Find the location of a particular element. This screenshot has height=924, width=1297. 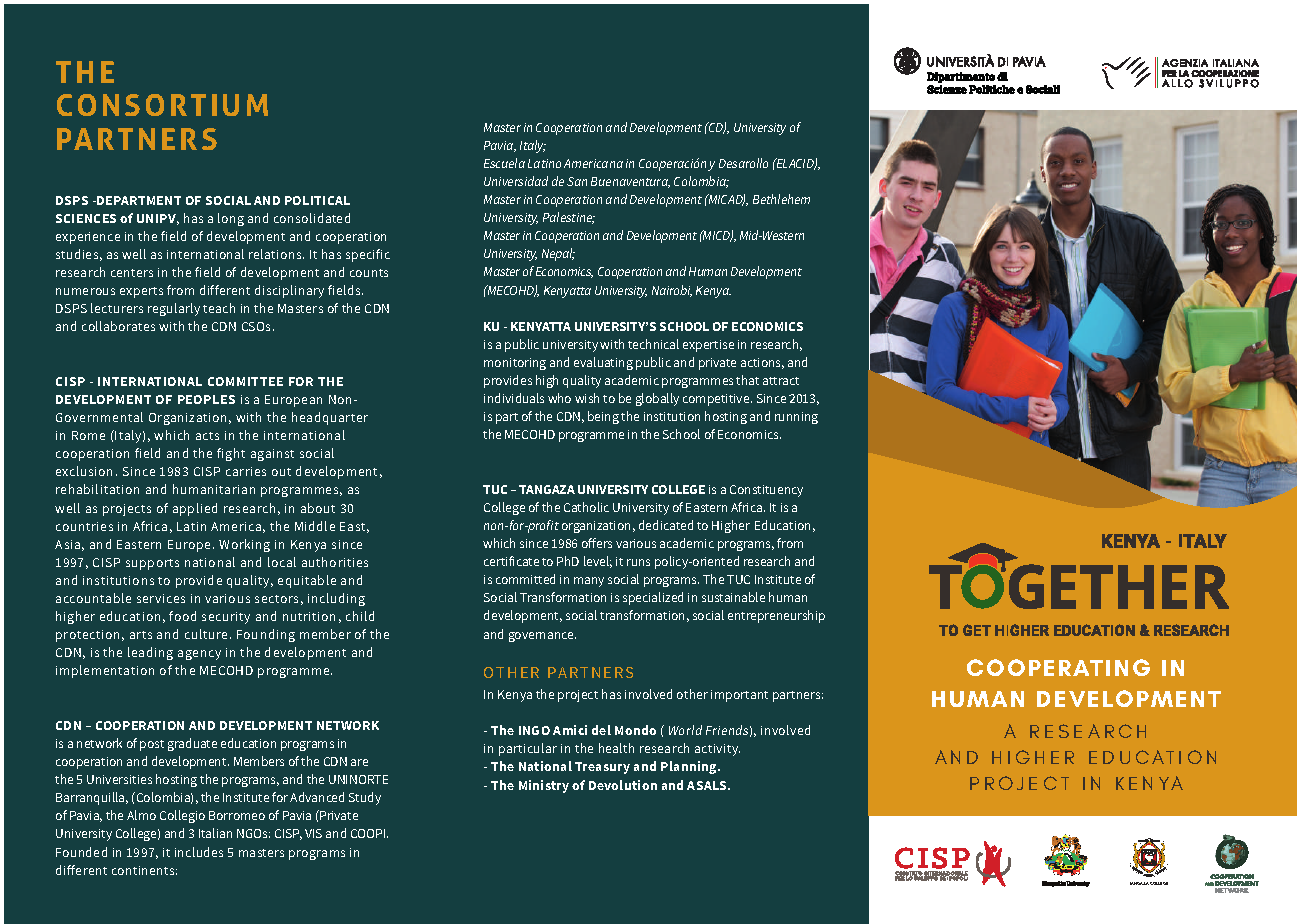

evaluating is located at coordinates (603, 363).
